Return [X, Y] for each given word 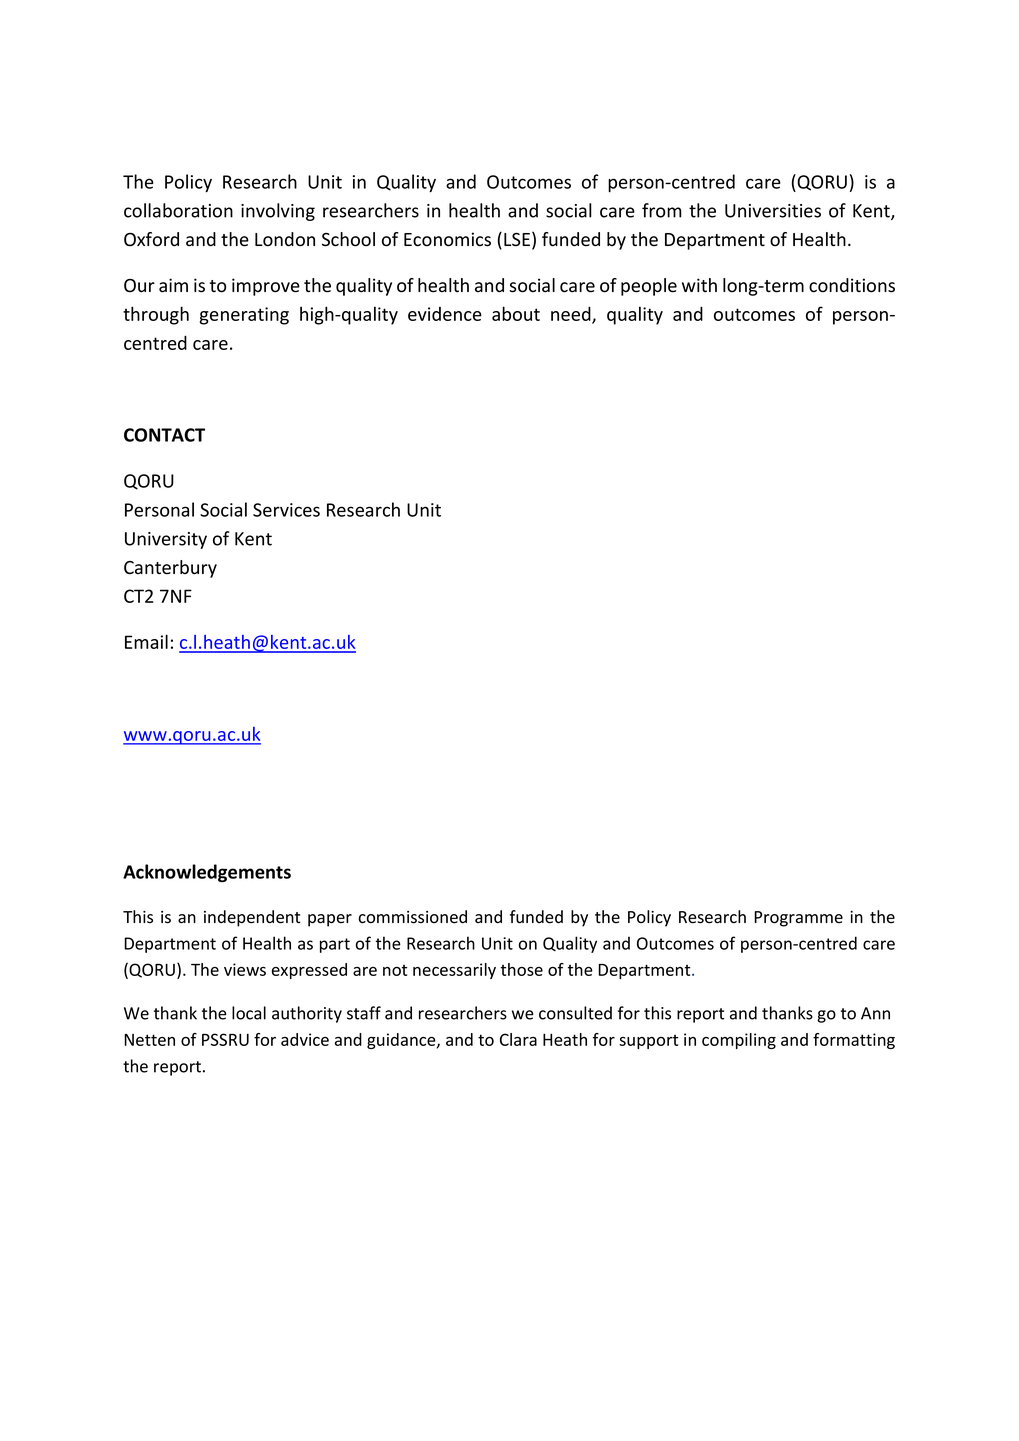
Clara [518, 1039]
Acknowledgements [207, 873]
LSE [517, 240]
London [285, 239]
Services [286, 510]
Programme [798, 919]
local [249, 1013]
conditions [852, 285]
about [516, 313]
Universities [773, 211]
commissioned [413, 917]
